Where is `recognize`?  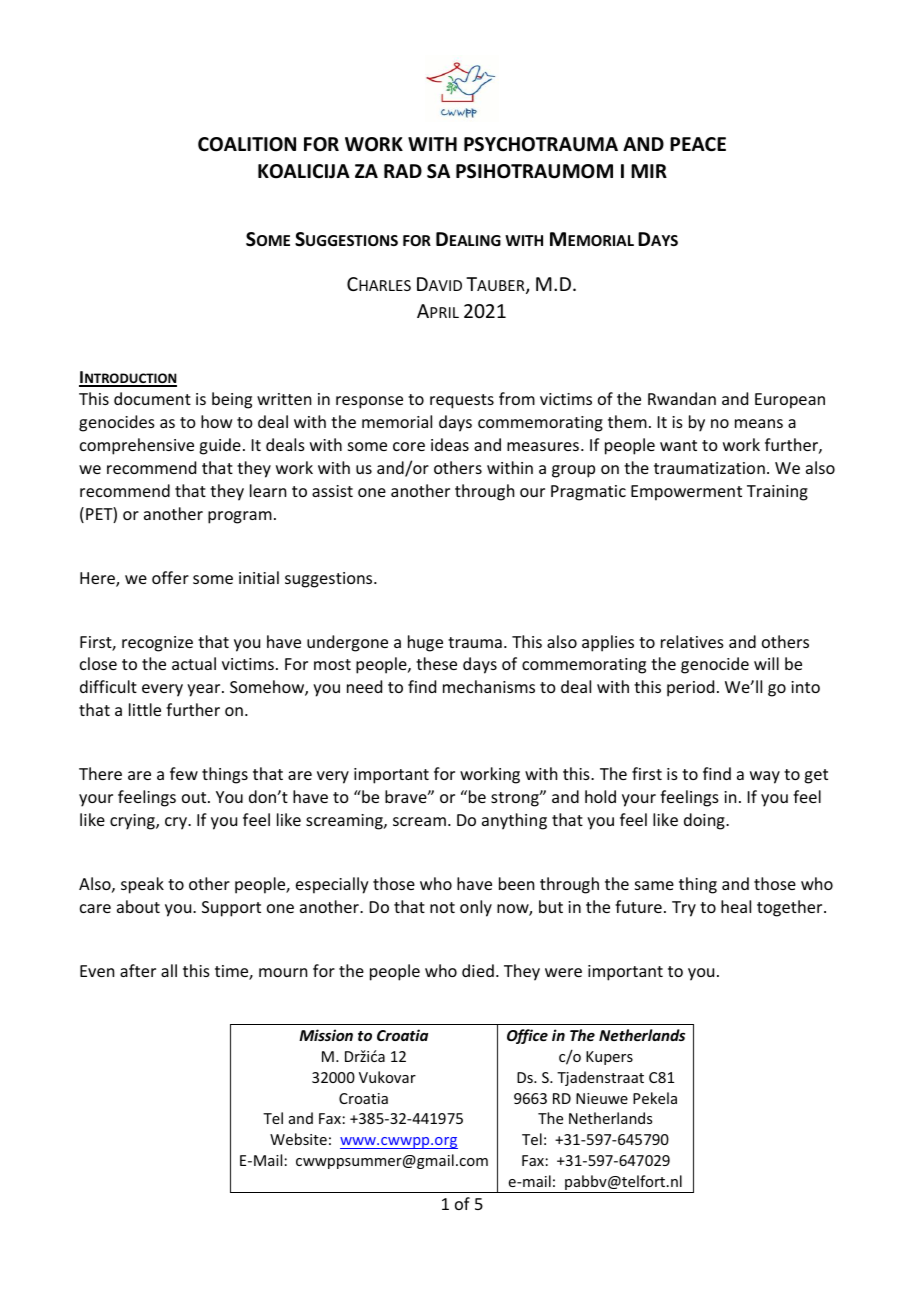
recognize is located at coordinates (157, 644).
